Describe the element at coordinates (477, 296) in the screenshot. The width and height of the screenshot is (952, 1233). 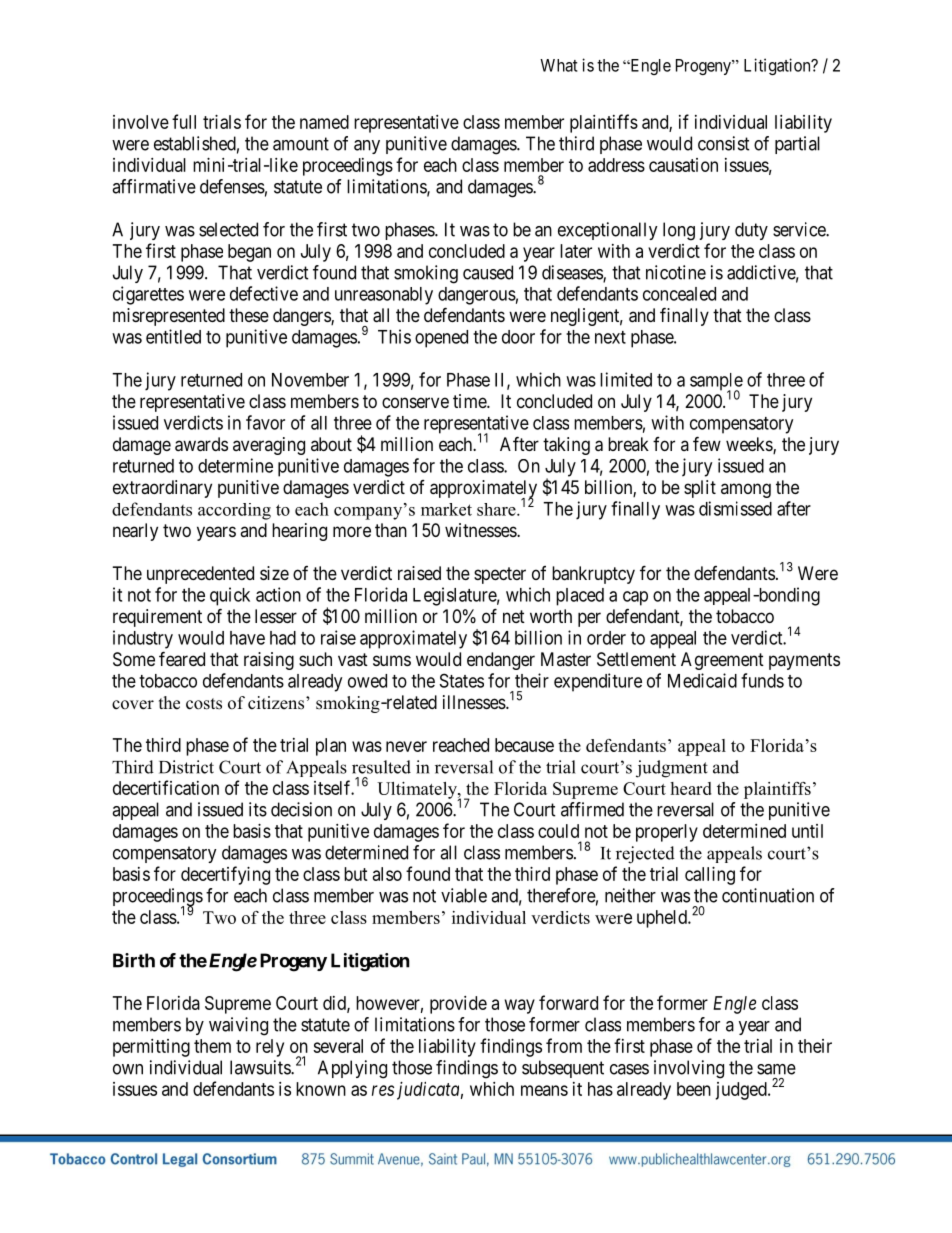
I see `dangerous` at that location.
